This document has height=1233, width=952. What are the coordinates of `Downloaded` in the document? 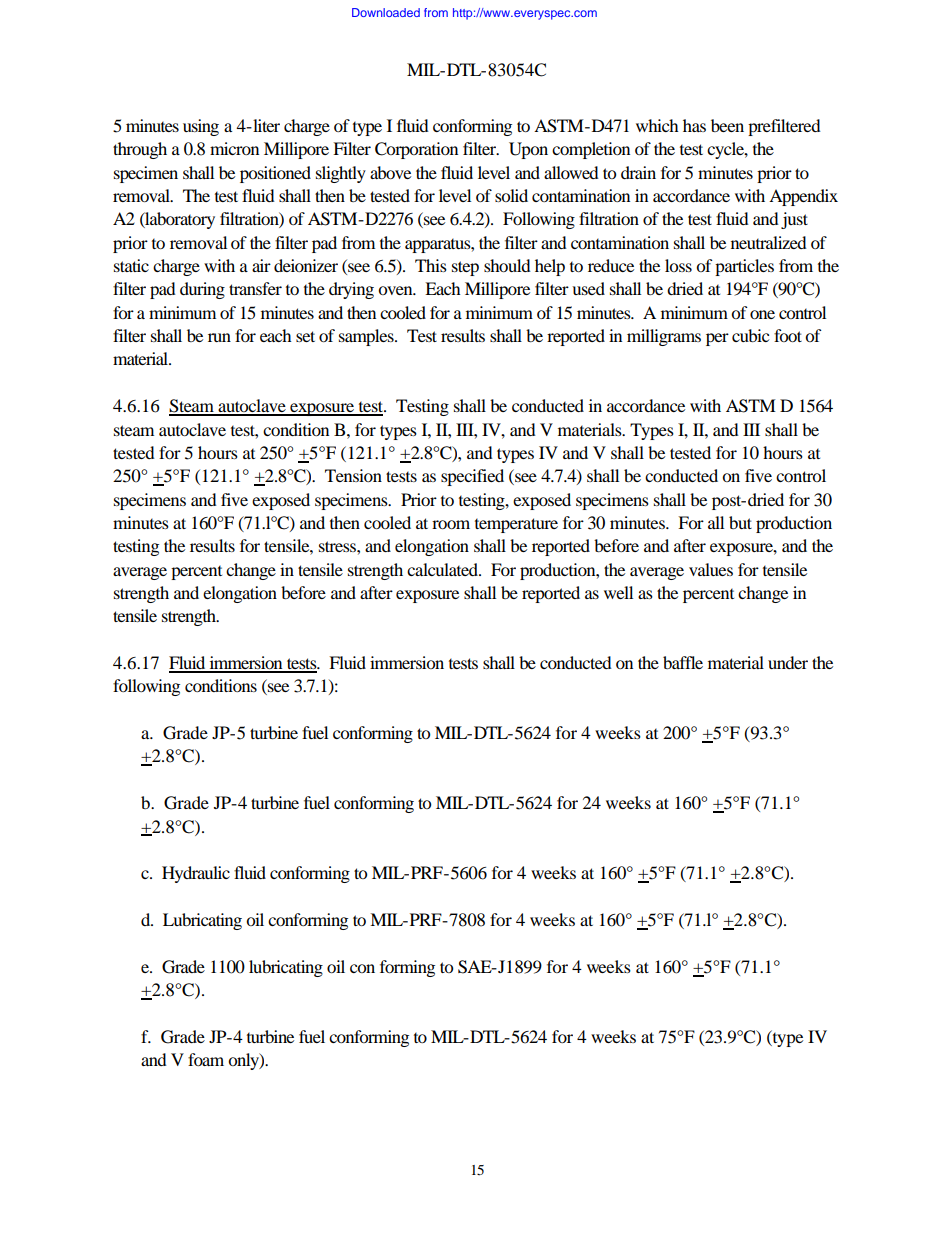 It's located at (386, 12).
